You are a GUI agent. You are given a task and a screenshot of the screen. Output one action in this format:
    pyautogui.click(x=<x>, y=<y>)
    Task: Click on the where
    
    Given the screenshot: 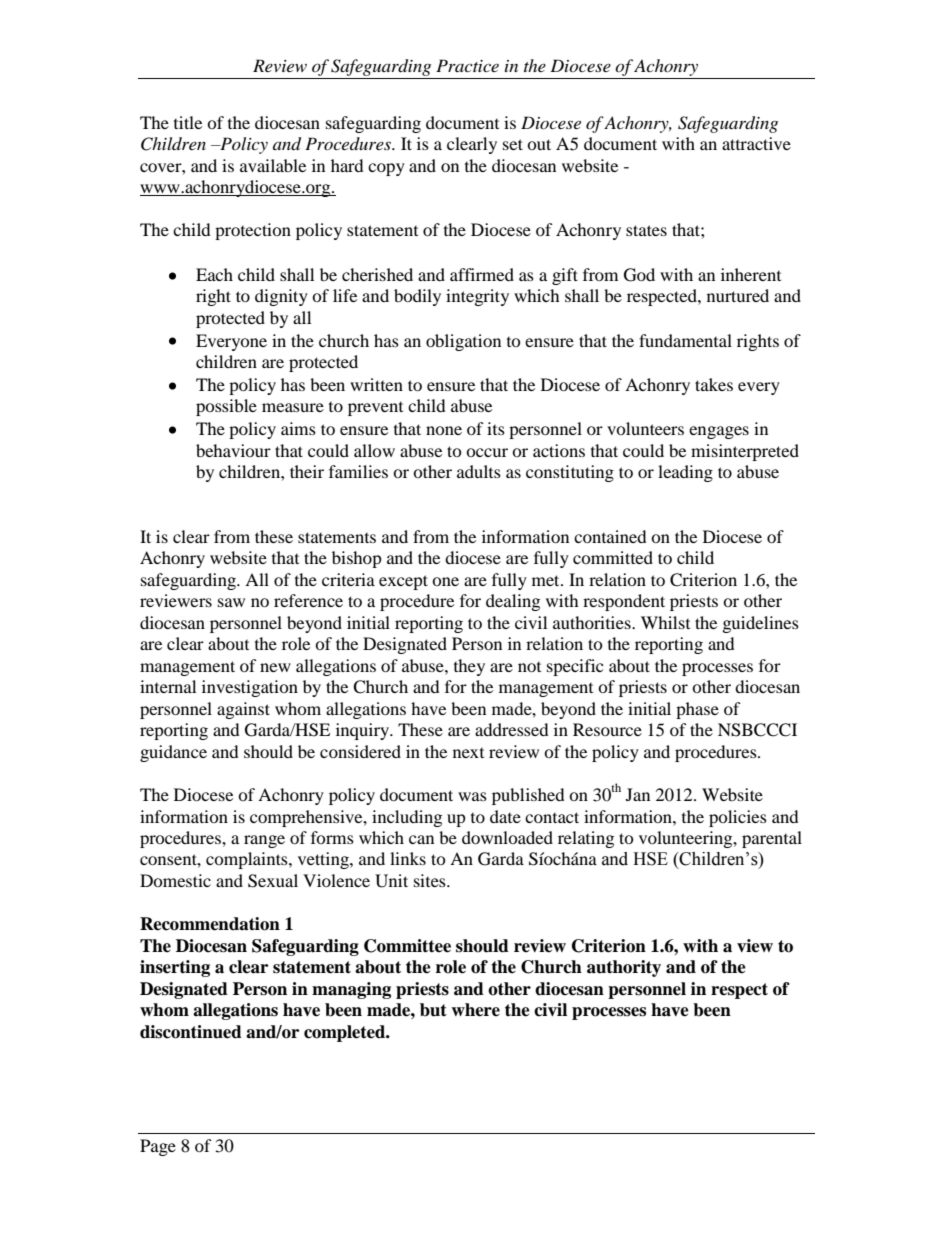 What is the action you would take?
    pyautogui.click(x=475, y=1010)
